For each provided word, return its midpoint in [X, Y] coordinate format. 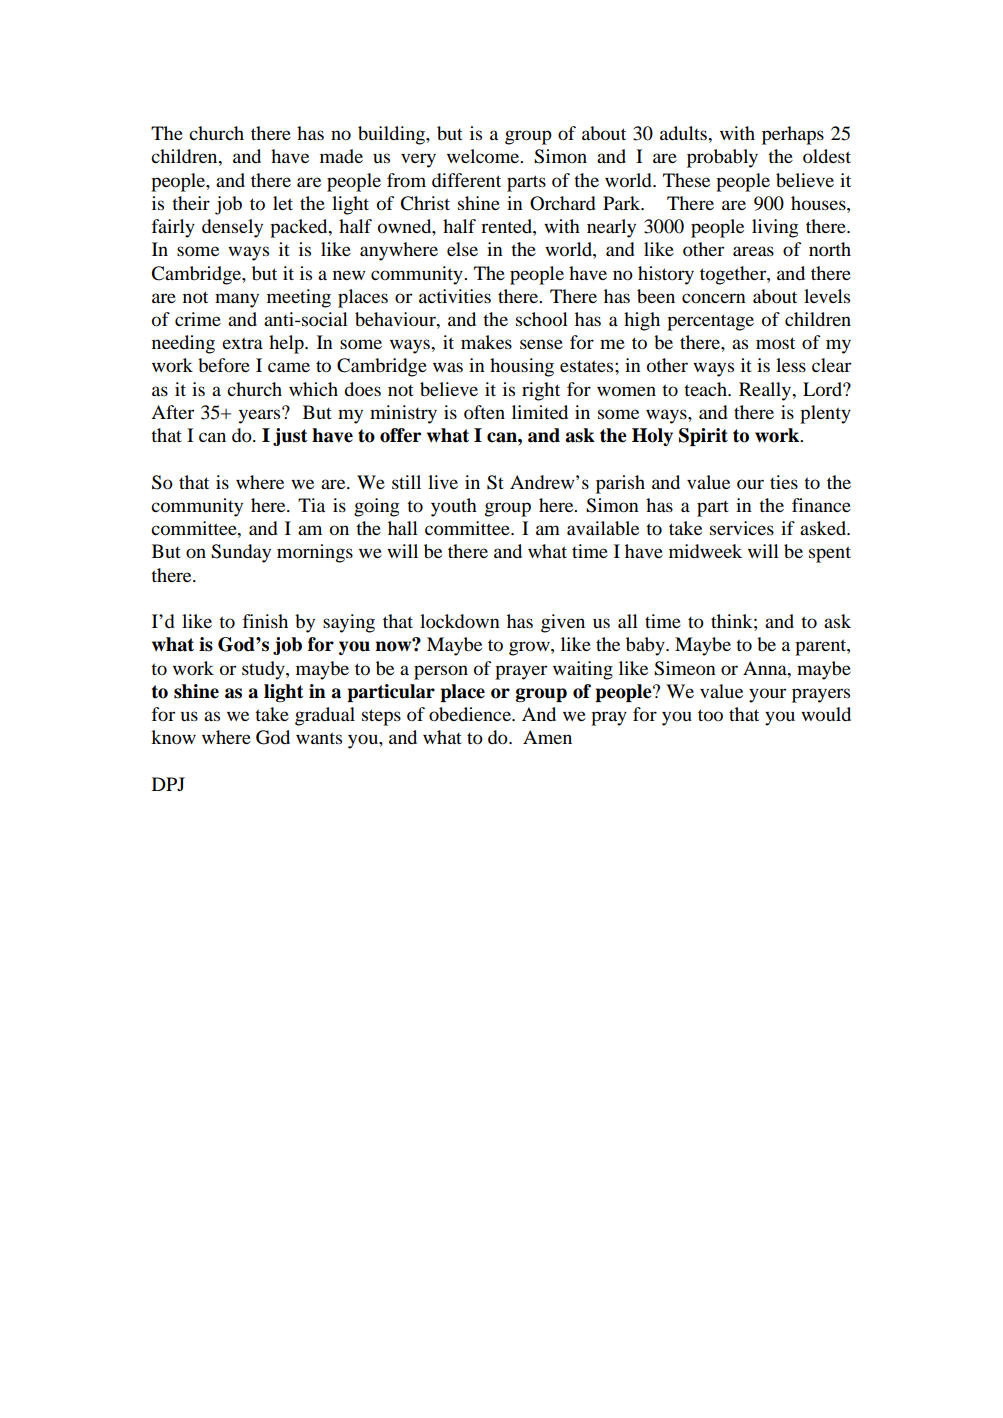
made [341, 156]
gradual [325, 716]
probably [722, 158]
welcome [484, 156]
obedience [471, 714]
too [710, 715]
